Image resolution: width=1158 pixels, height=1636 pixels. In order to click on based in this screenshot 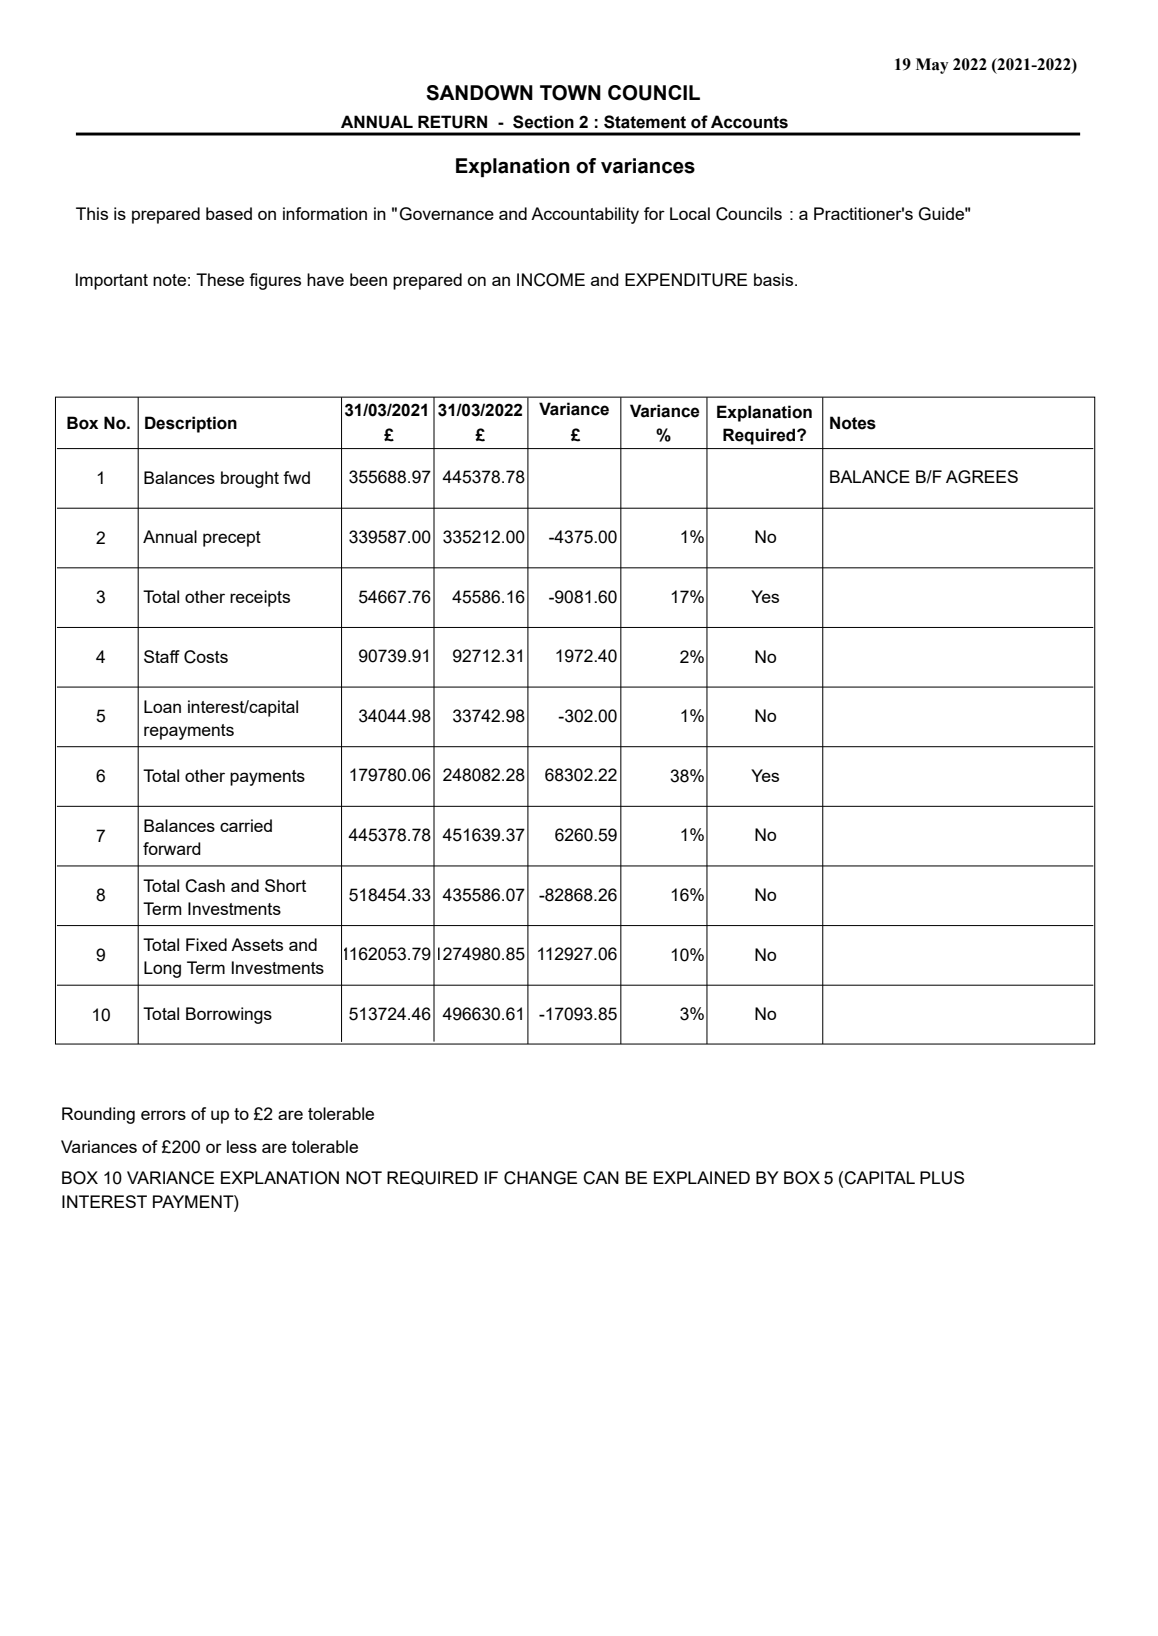, I will do `click(229, 213)`.
